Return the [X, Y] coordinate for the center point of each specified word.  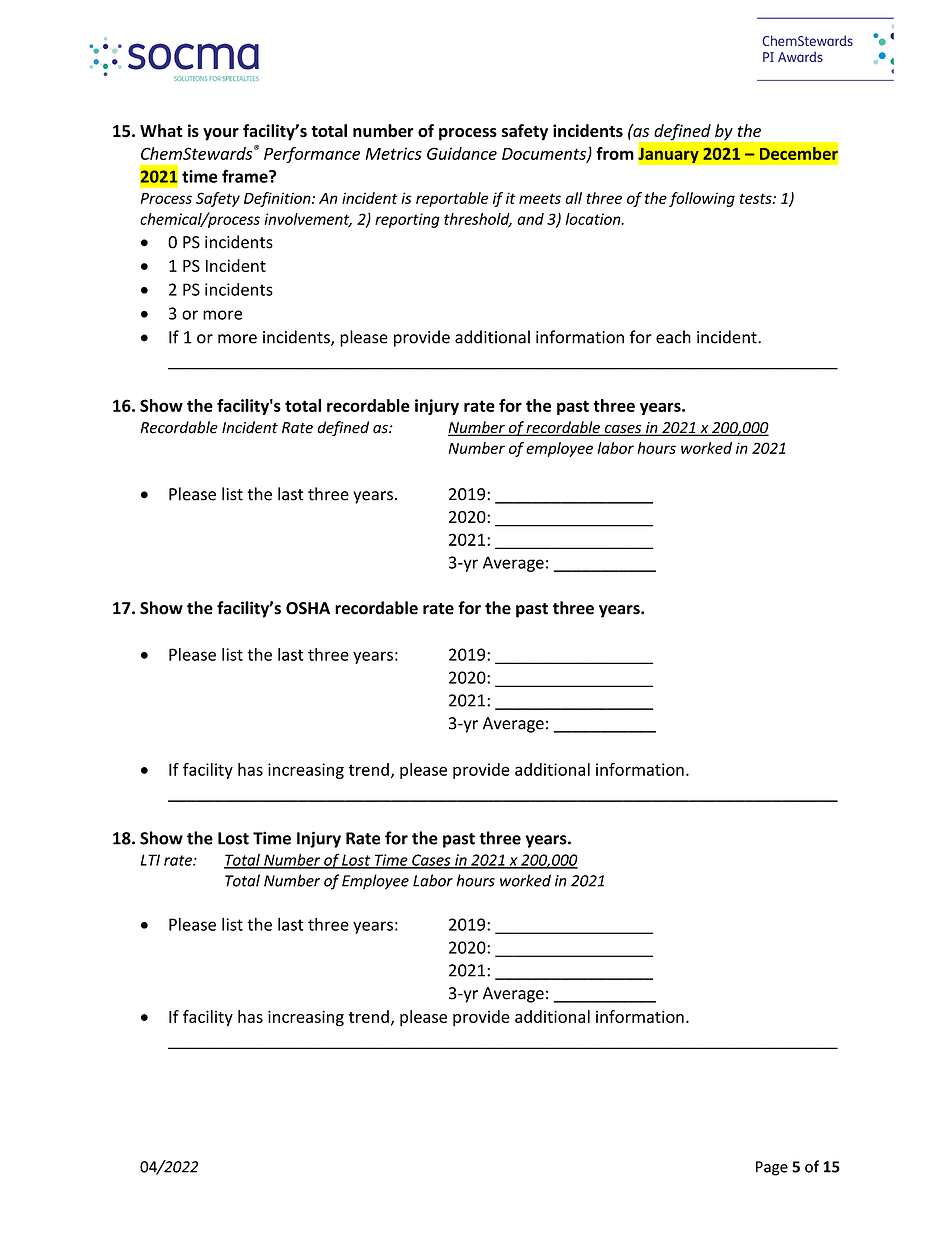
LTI [150, 860]
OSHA [308, 608]
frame [246, 176]
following [702, 199]
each [673, 337]
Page [772, 1168]
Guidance [462, 153]
